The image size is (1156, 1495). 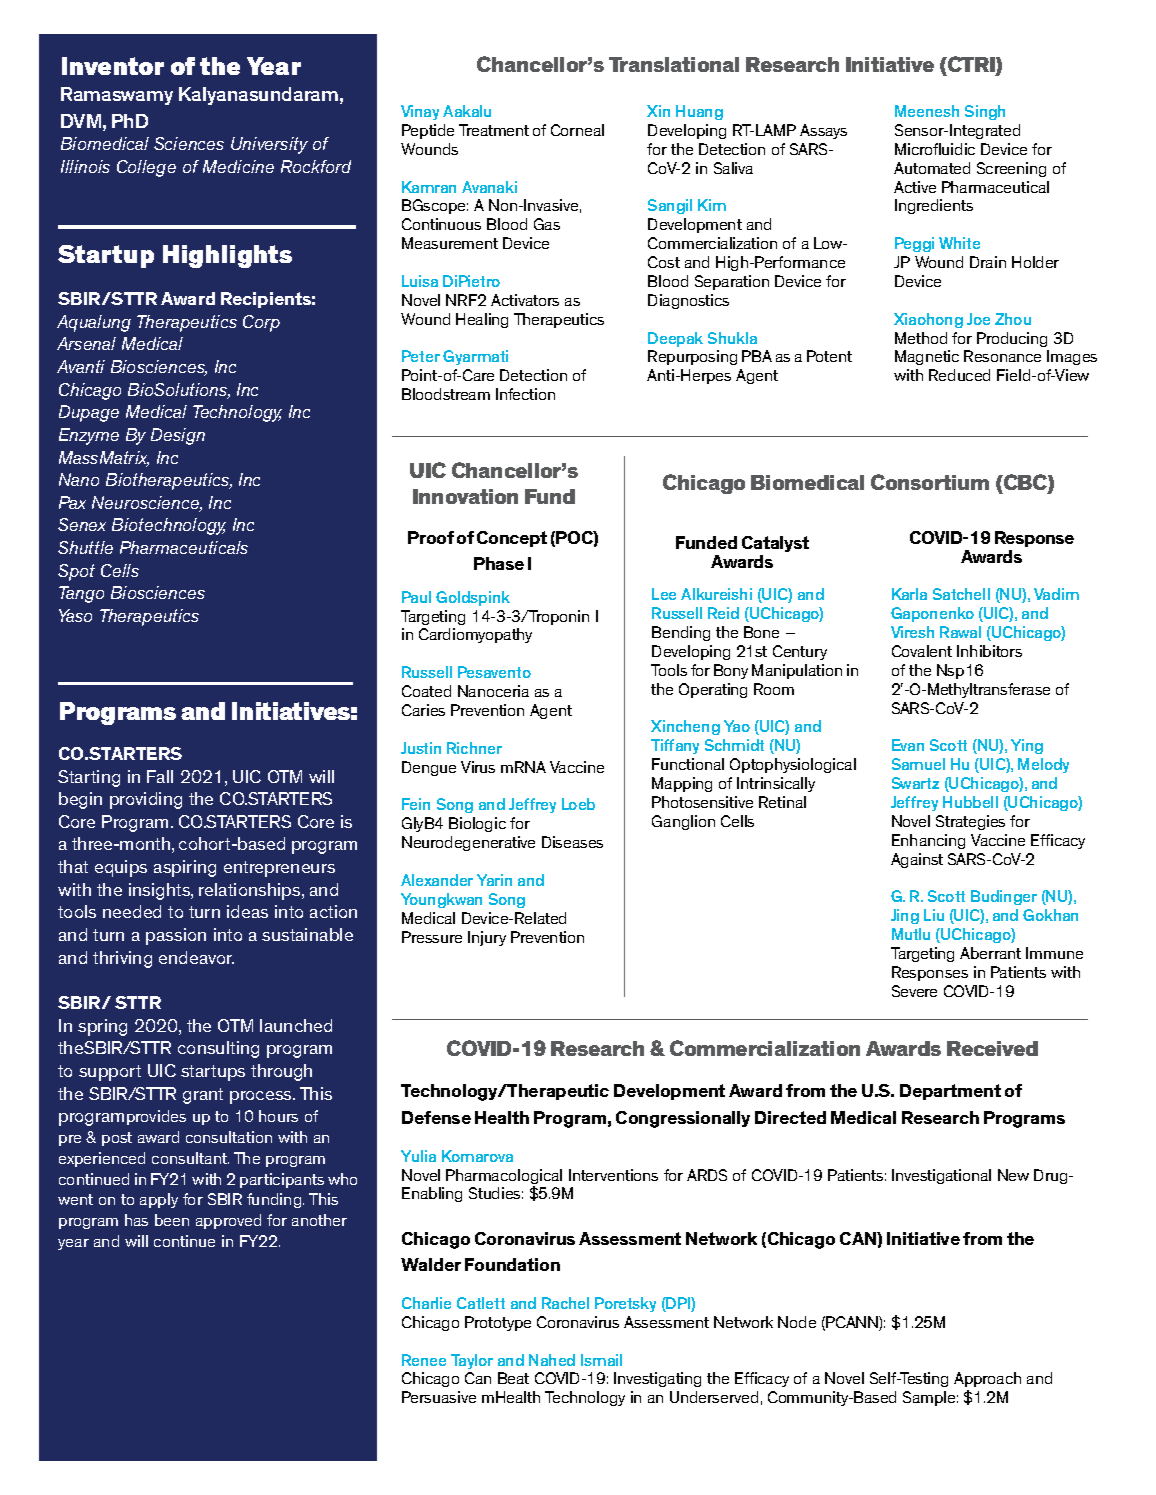 I want to click on approved, so click(x=228, y=1221).
